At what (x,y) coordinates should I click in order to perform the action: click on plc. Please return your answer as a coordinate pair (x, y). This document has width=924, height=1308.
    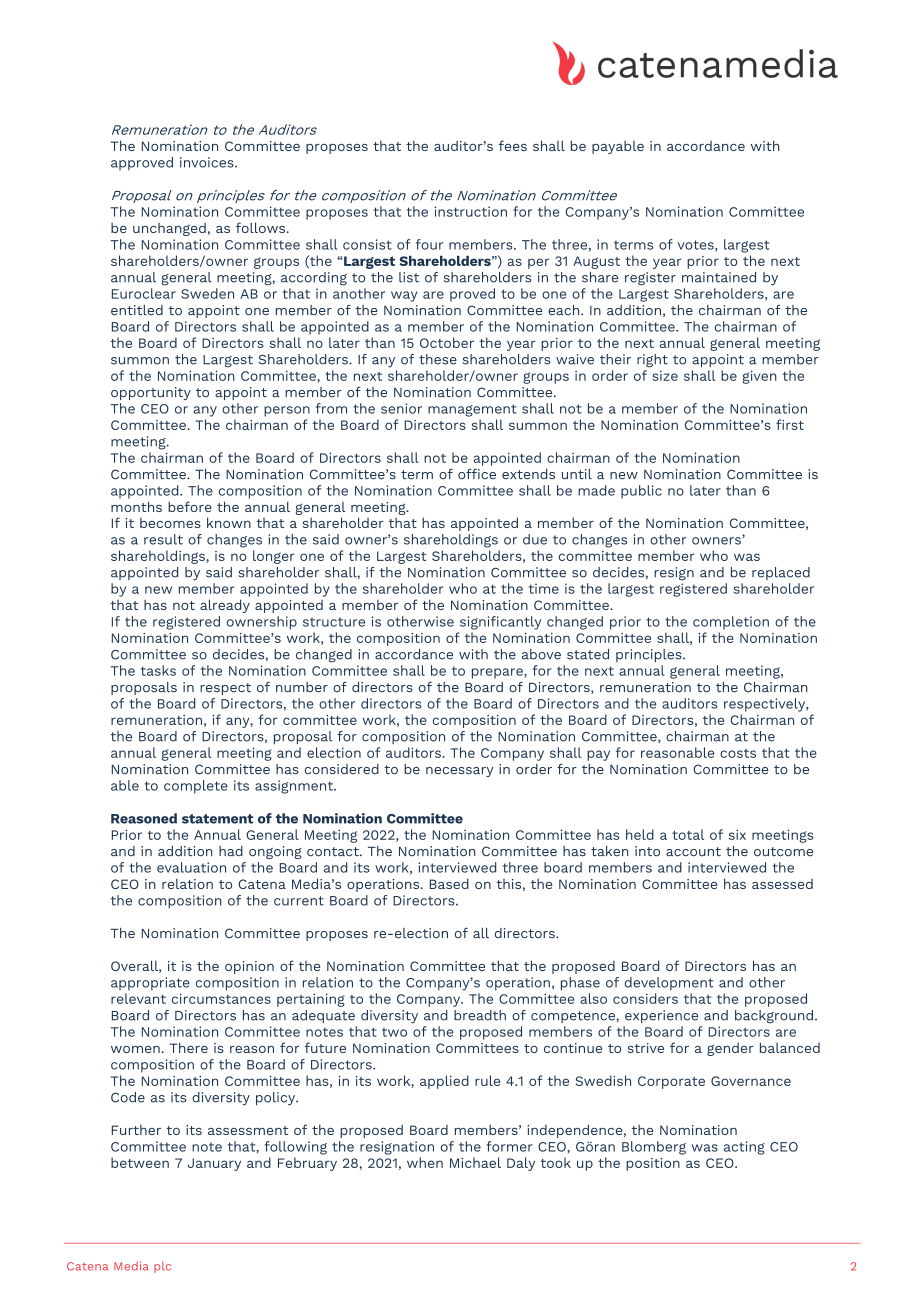
    Looking at the image, I should click on (162, 1267).
